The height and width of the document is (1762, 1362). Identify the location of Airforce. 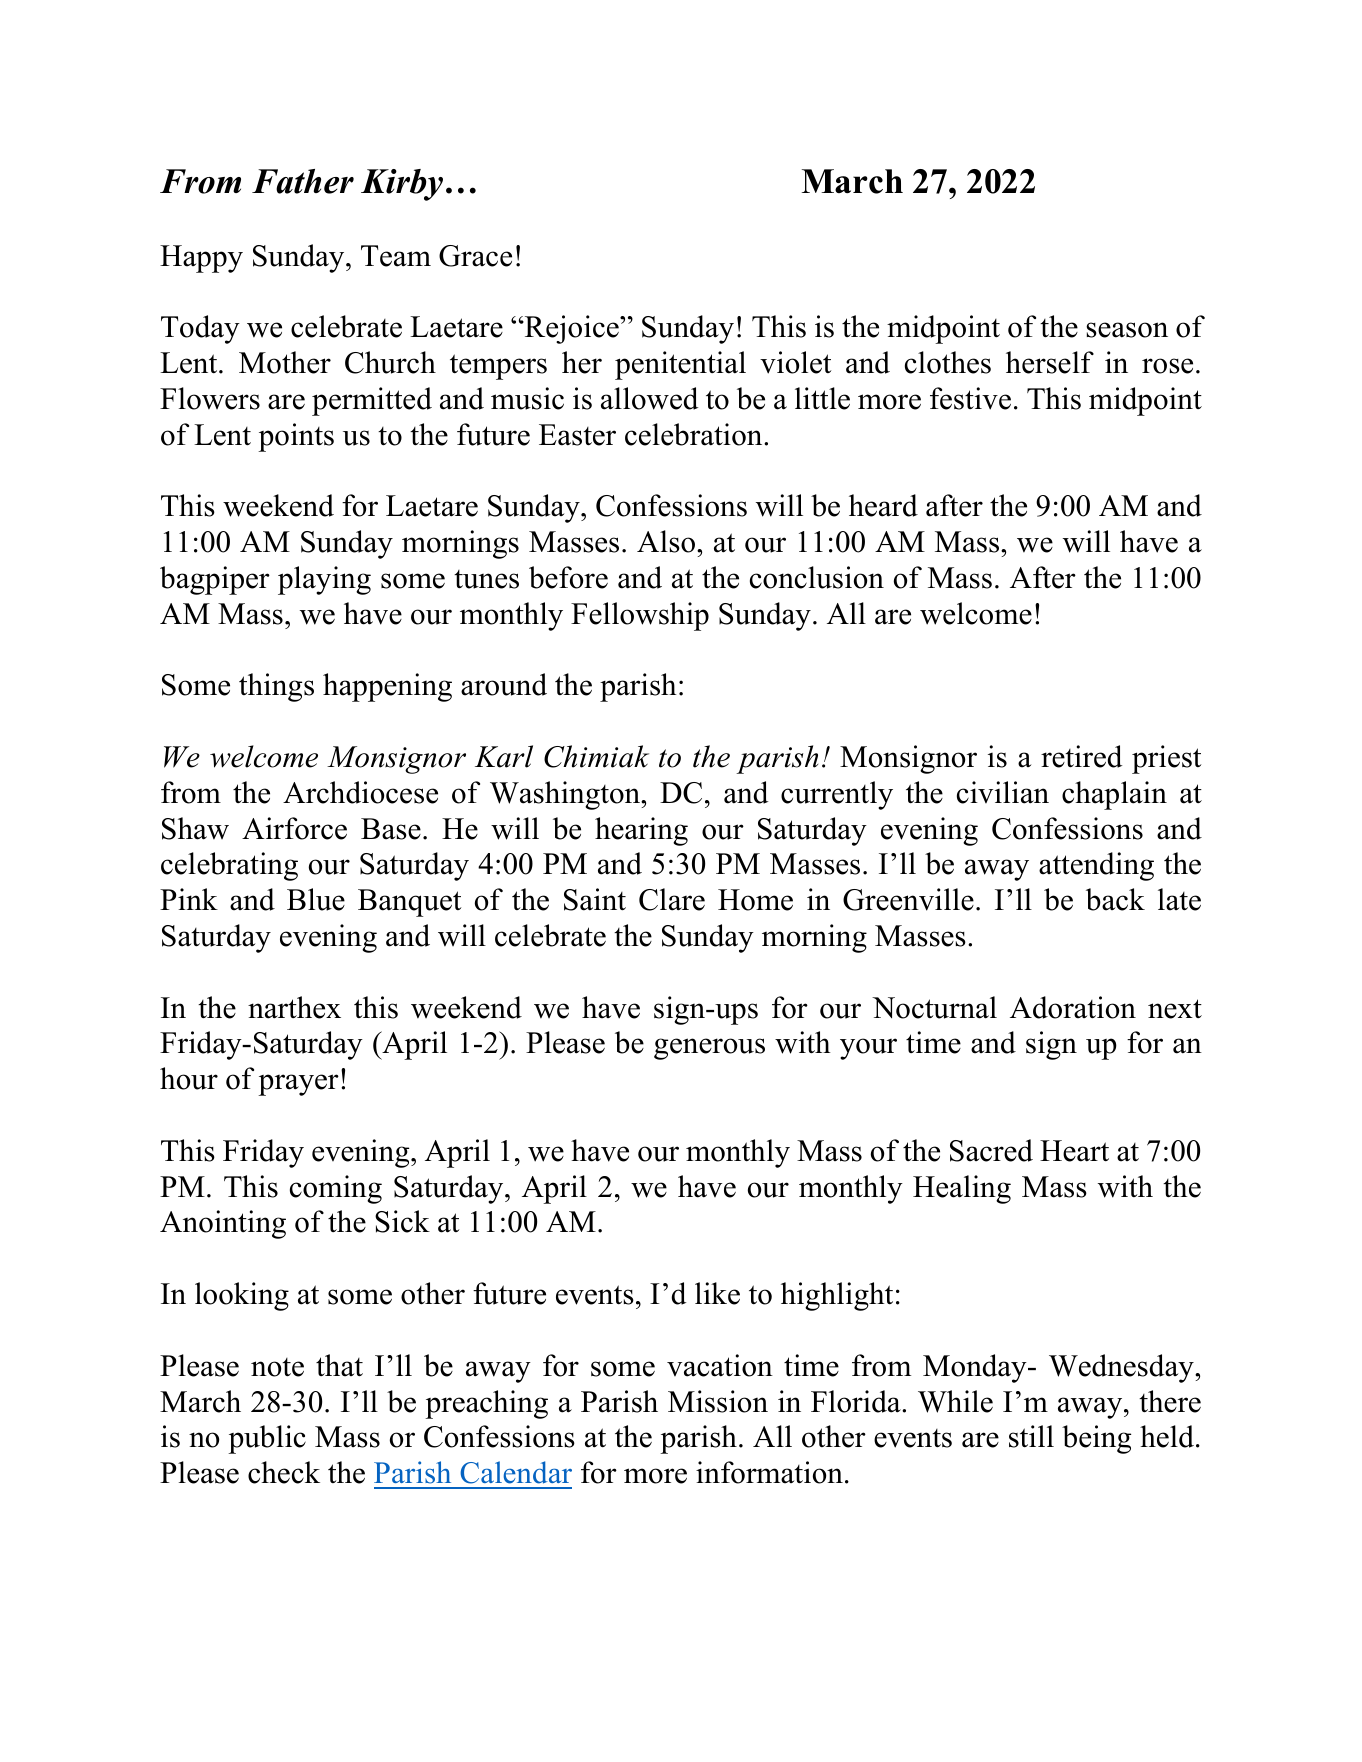
(294, 828).
